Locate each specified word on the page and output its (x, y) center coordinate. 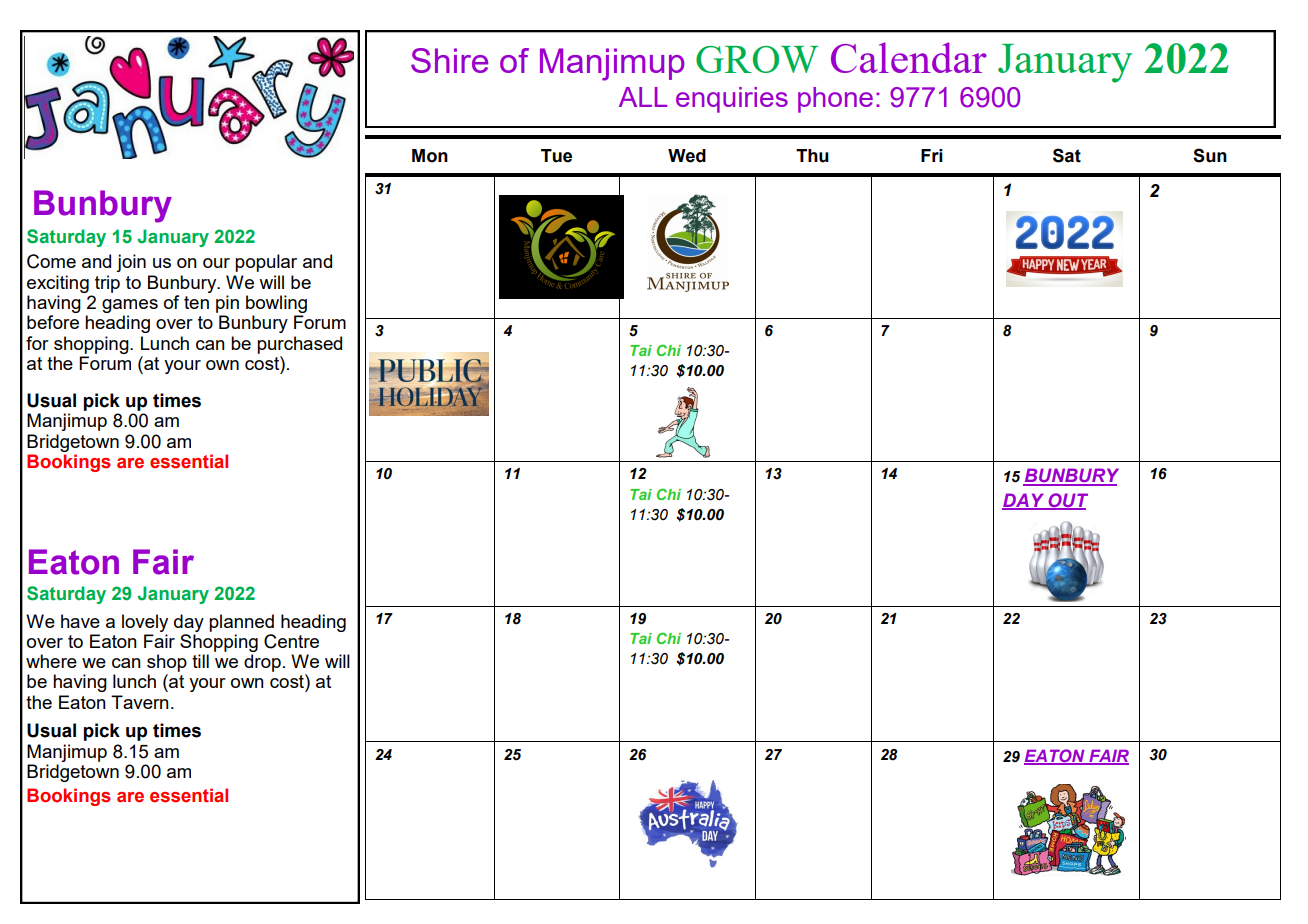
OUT (1067, 501)
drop (262, 663)
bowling (276, 304)
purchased (299, 345)
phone (835, 100)
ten (196, 302)
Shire (449, 60)
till (200, 661)
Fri (932, 155)
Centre (291, 641)
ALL (643, 97)
